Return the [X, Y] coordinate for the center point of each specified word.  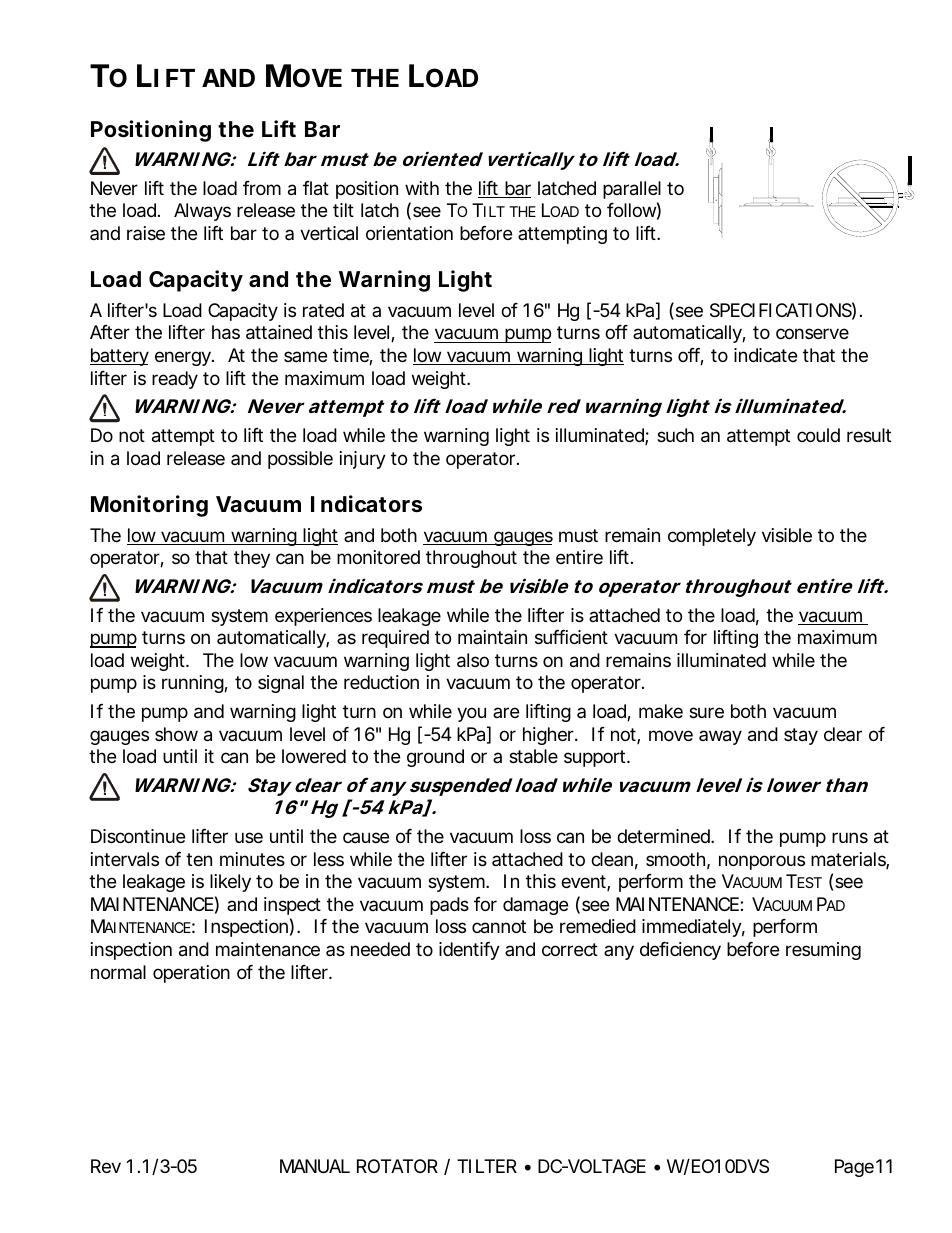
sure [706, 712]
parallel [632, 190]
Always [202, 212]
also [473, 660]
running [193, 684]
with [422, 188]
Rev [106, 1166]
